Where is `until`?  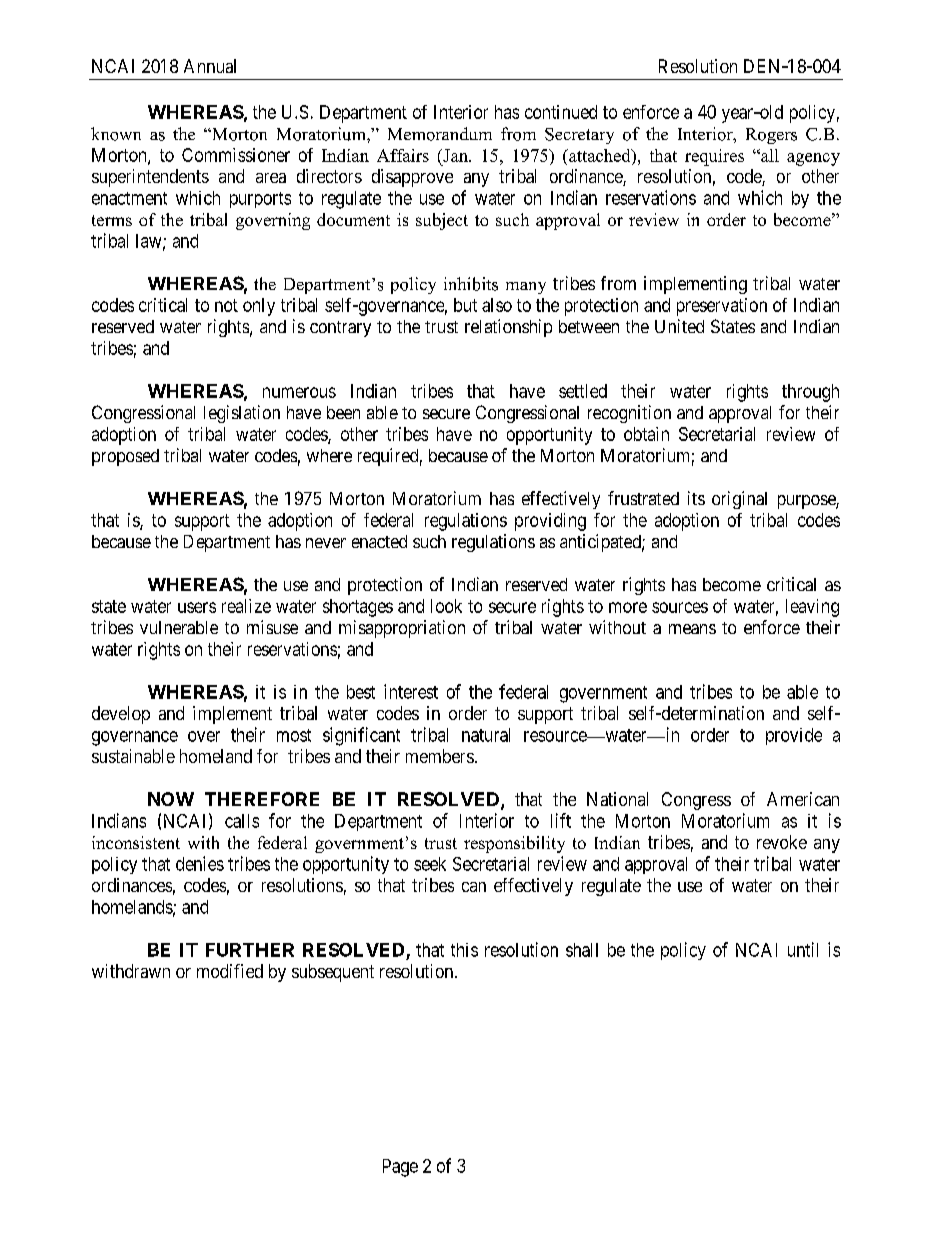
until is located at coordinates (803, 949).
